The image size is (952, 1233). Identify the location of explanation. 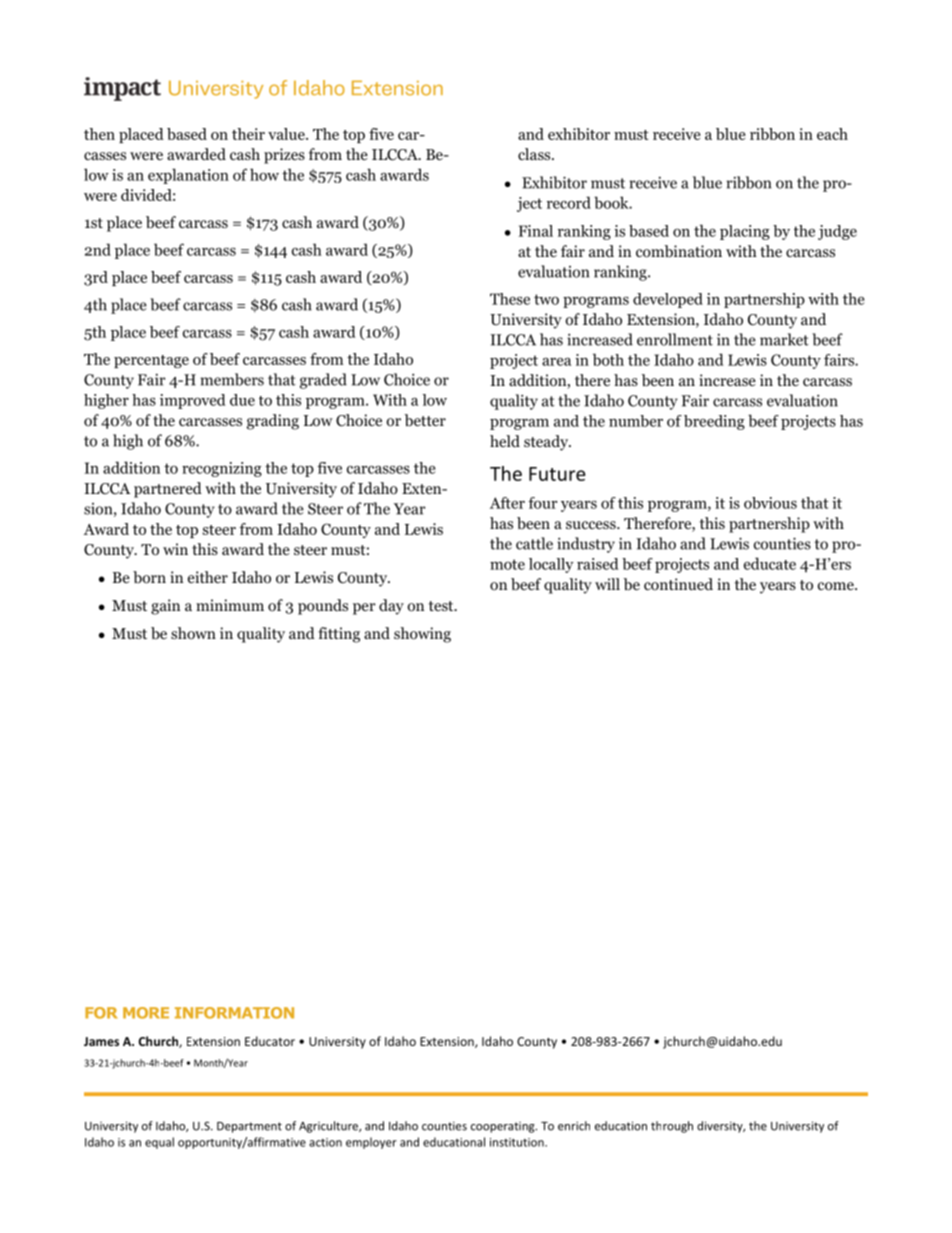
(188, 176).
